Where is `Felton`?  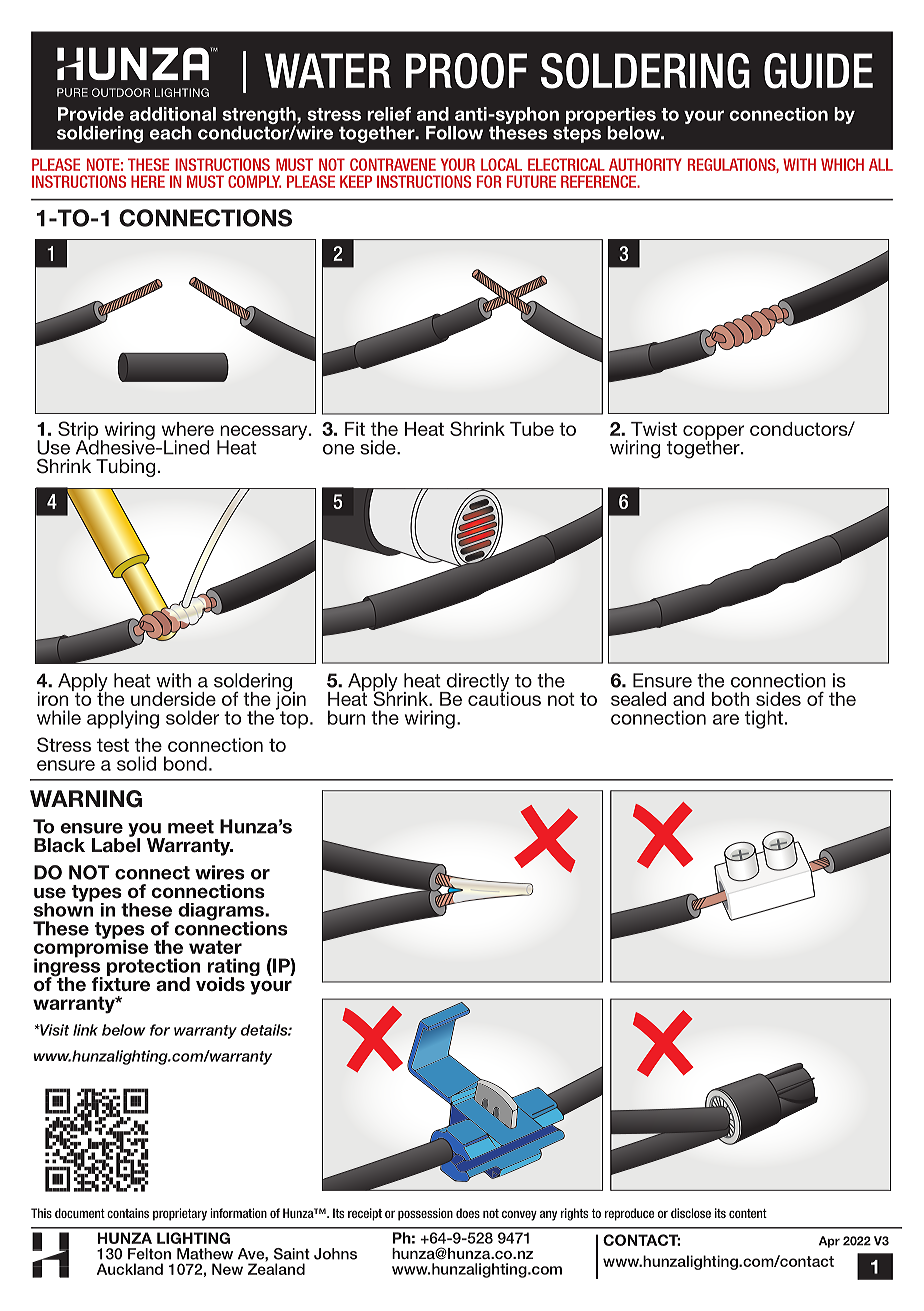 Felton is located at coordinates (149, 1254).
